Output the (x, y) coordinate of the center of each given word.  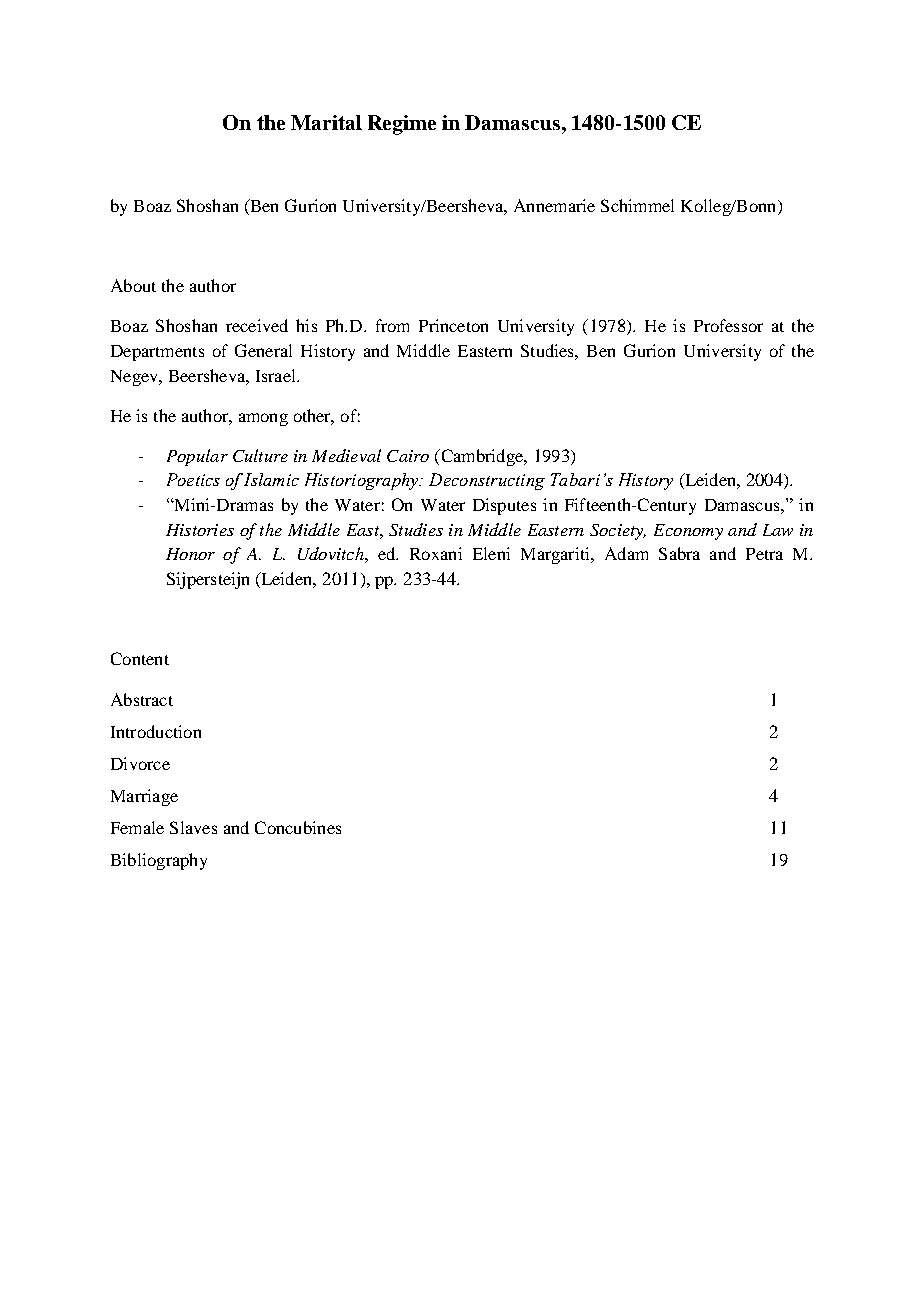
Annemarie (554, 205)
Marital (326, 122)
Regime (402, 125)
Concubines (298, 827)
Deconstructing (487, 481)
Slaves (193, 827)
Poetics (193, 479)
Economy (688, 532)
